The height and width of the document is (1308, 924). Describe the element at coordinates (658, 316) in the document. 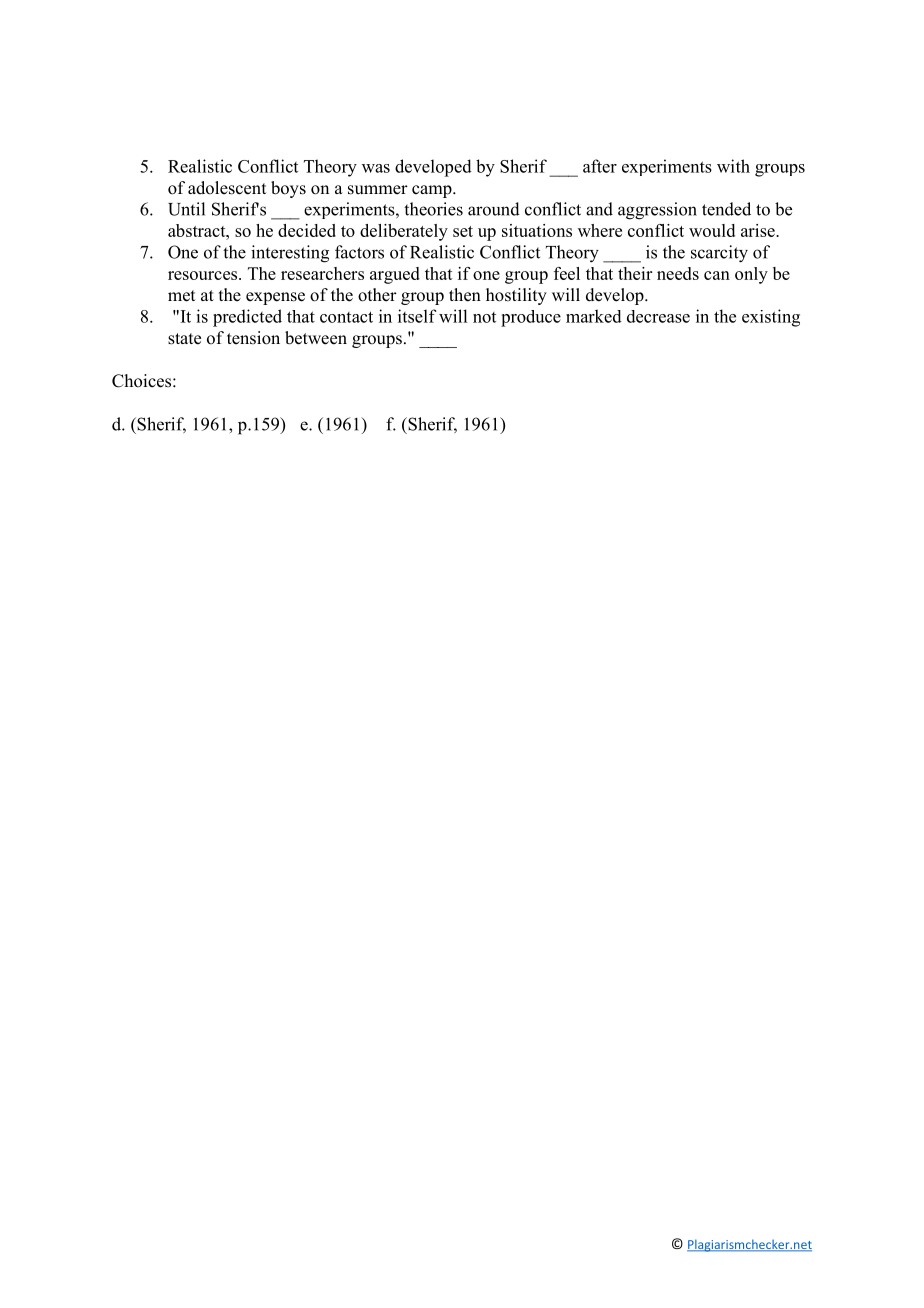

I see `decrease` at that location.
